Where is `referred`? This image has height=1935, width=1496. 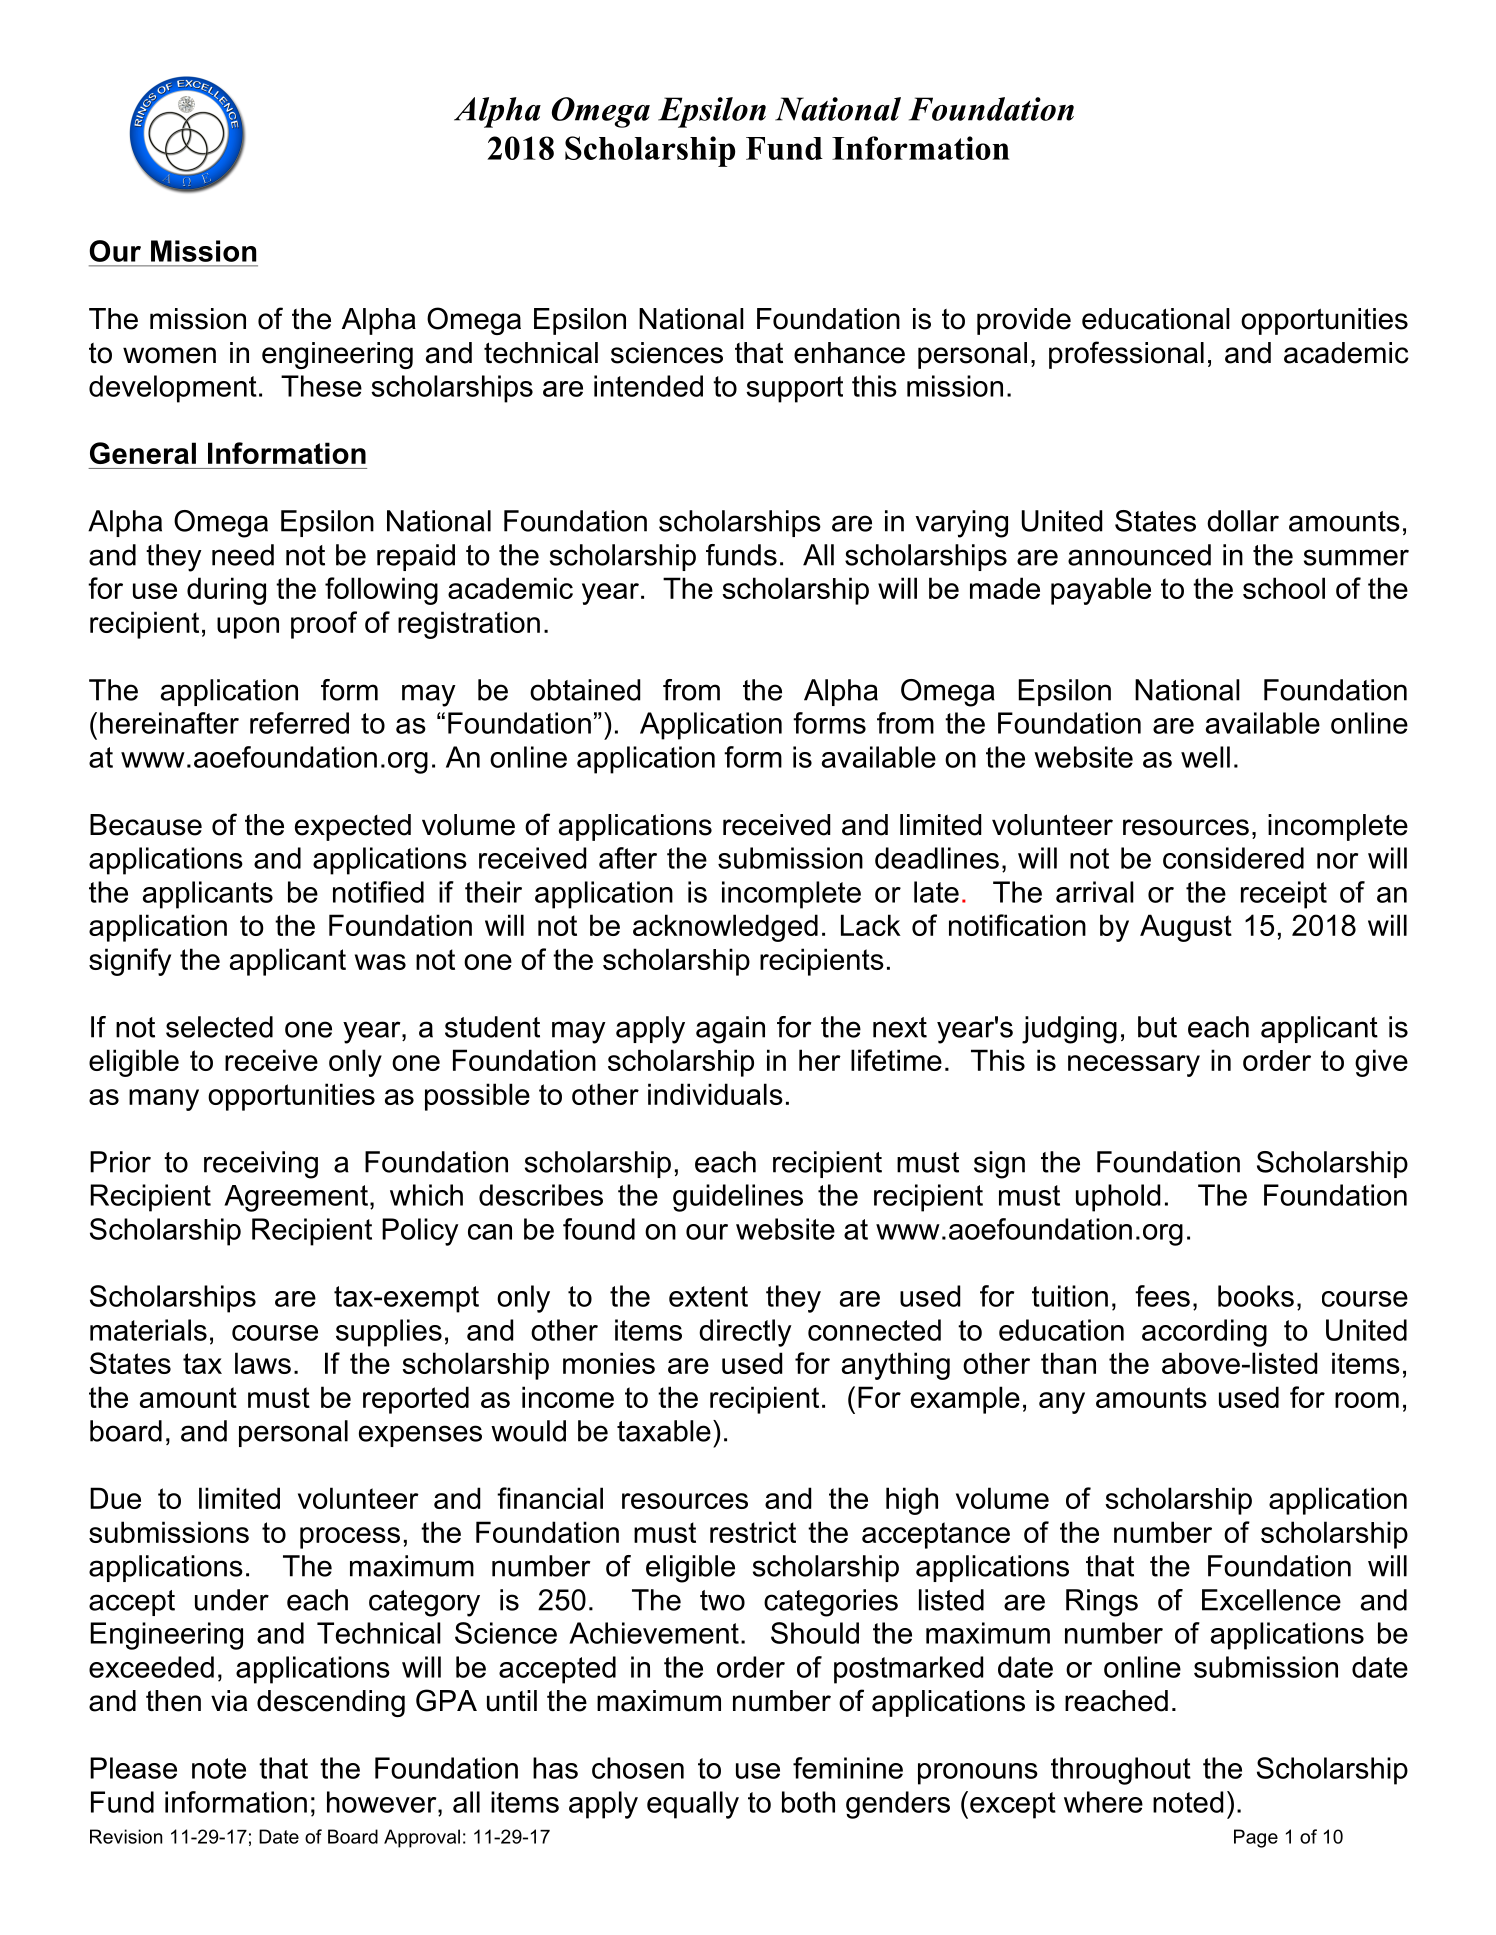 referred is located at coordinates (299, 723).
